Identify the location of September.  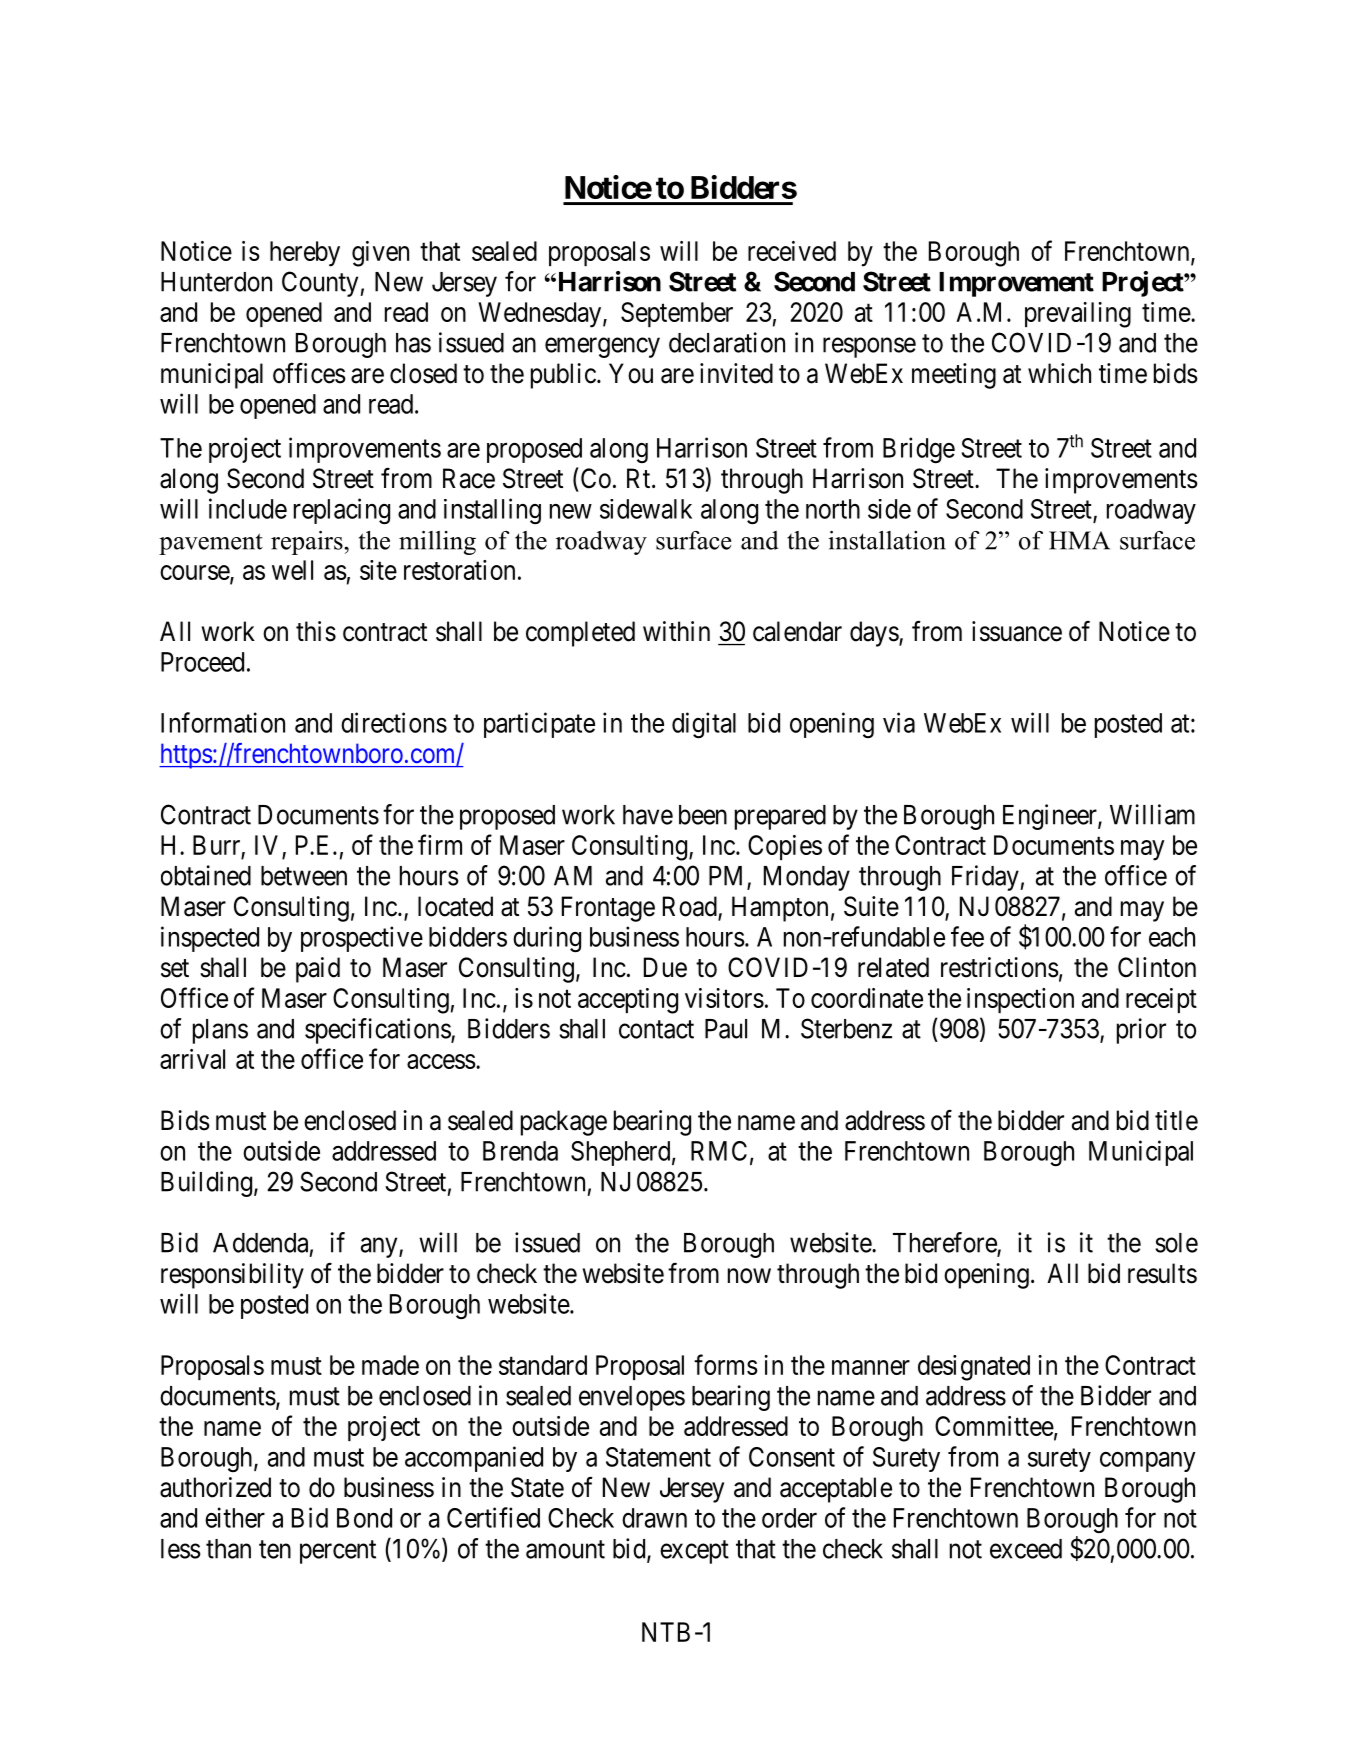
(677, 314).
